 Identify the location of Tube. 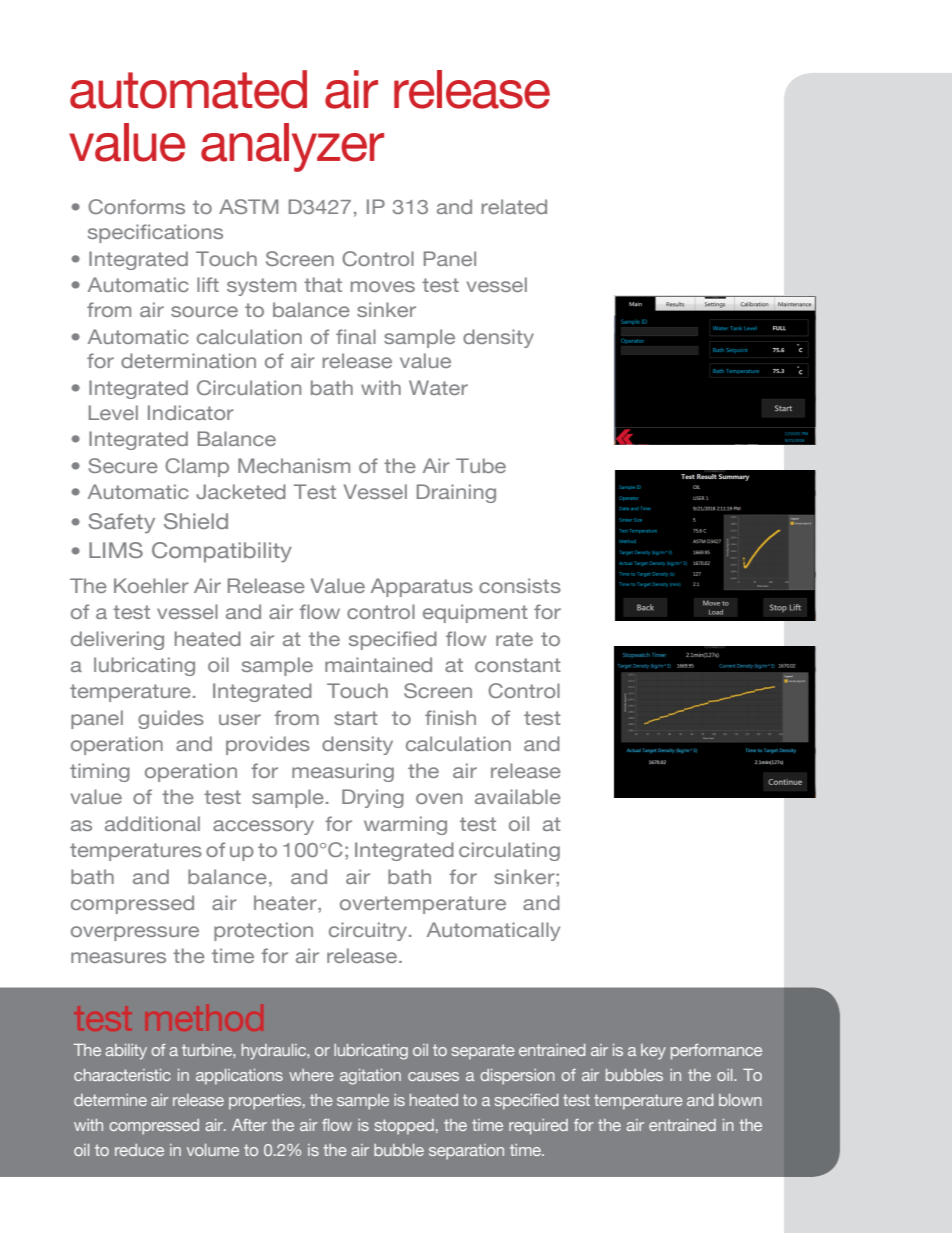
(481, 465).
